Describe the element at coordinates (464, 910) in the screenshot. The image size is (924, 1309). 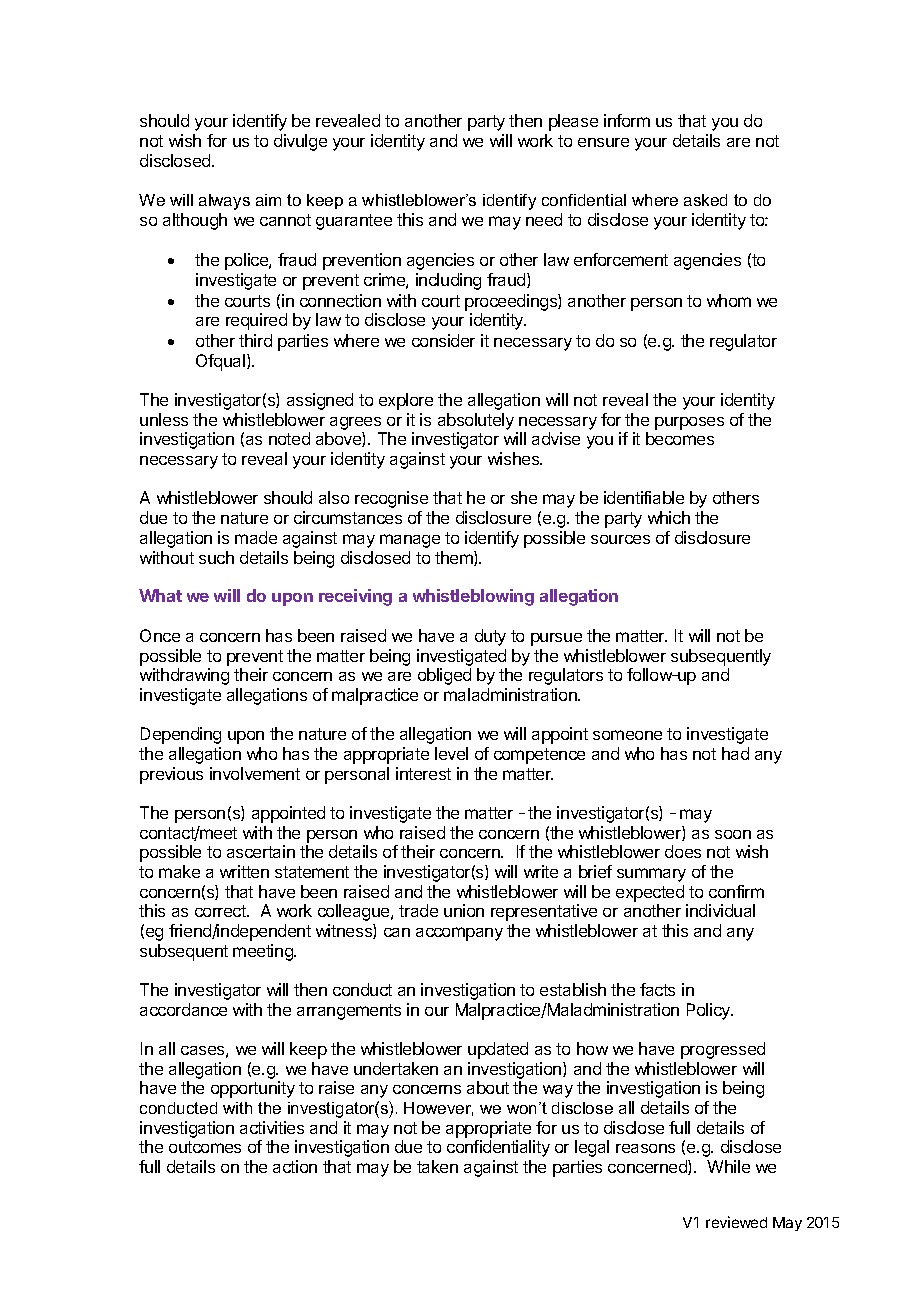
I see `union` at that location.
